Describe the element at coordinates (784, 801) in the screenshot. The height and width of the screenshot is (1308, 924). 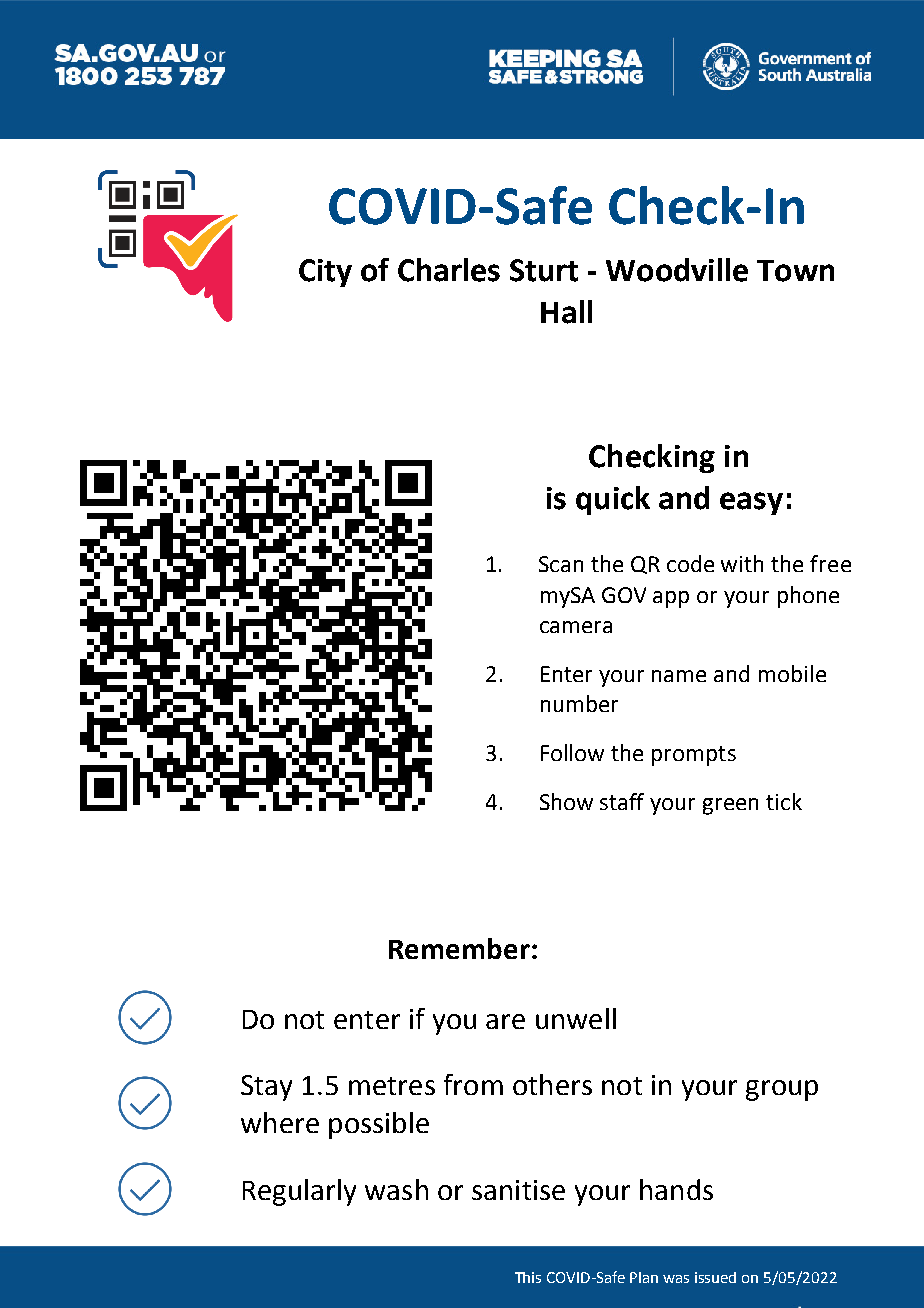
I see `tick` at that location.
